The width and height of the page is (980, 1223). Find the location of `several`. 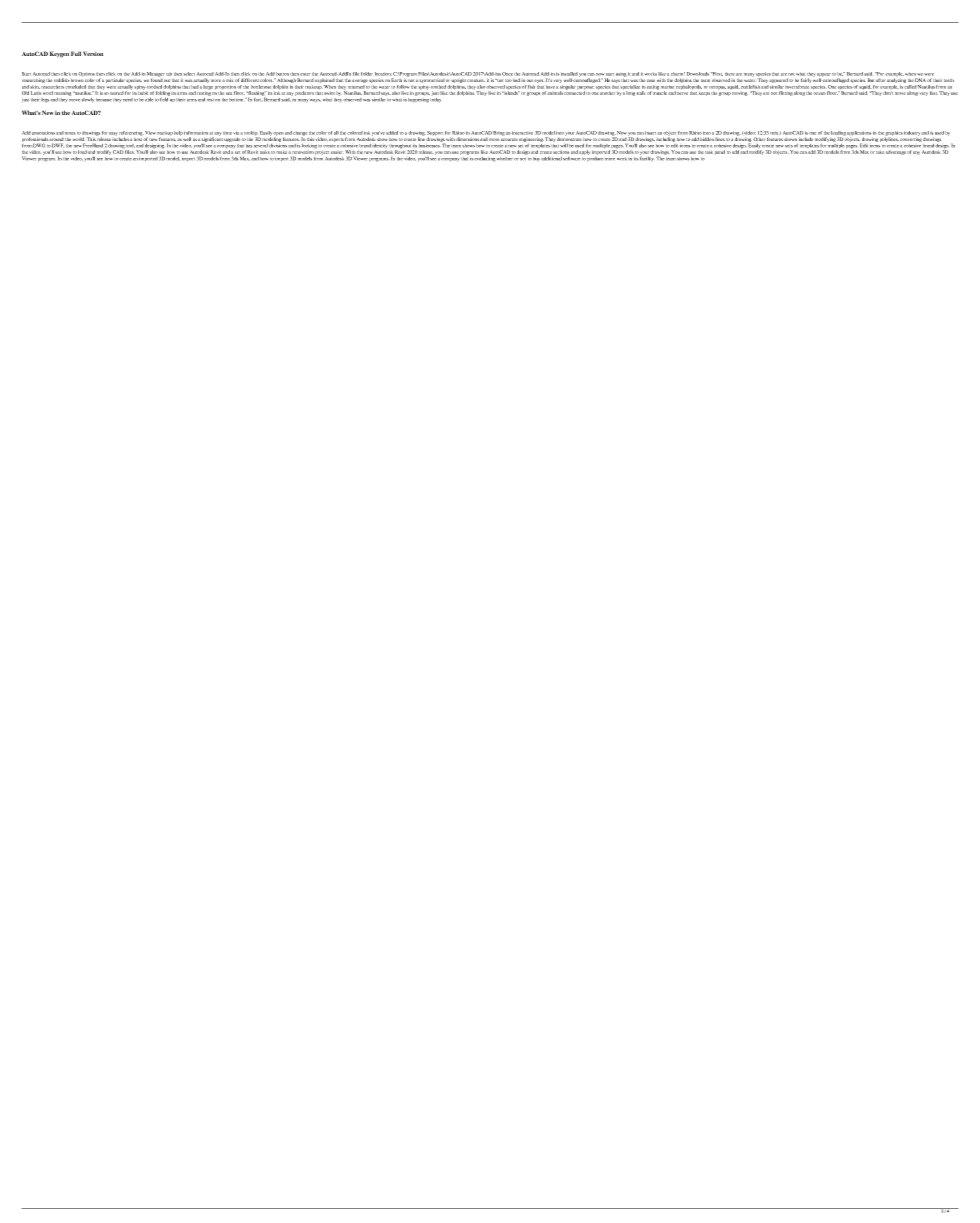

several is located at coordinates (261, 145).
